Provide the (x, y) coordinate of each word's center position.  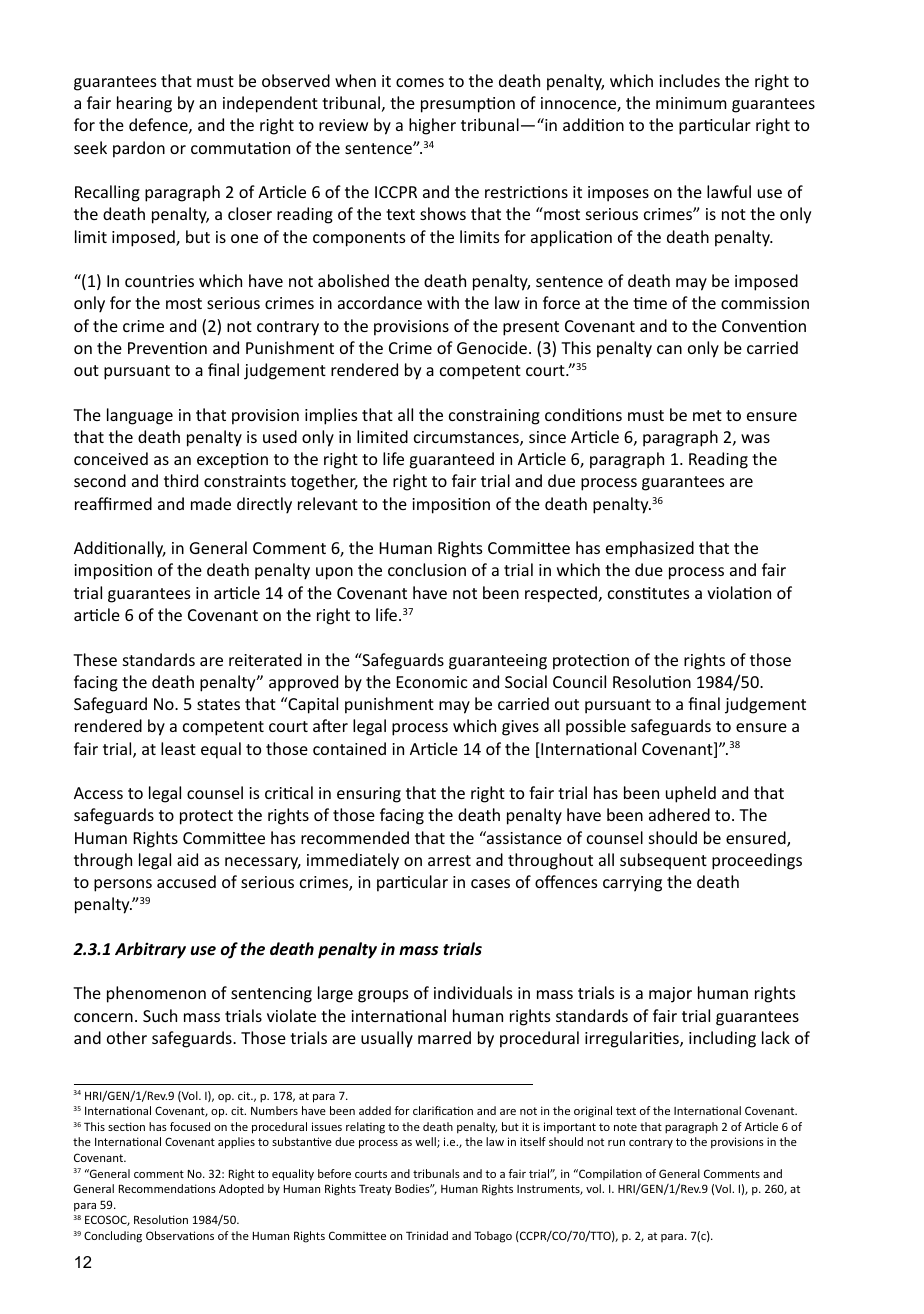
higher (432, 126)
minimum (691, 103)
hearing (144, 104)
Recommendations (167, 1188)
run (616, 1143)
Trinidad (427, 1235)
